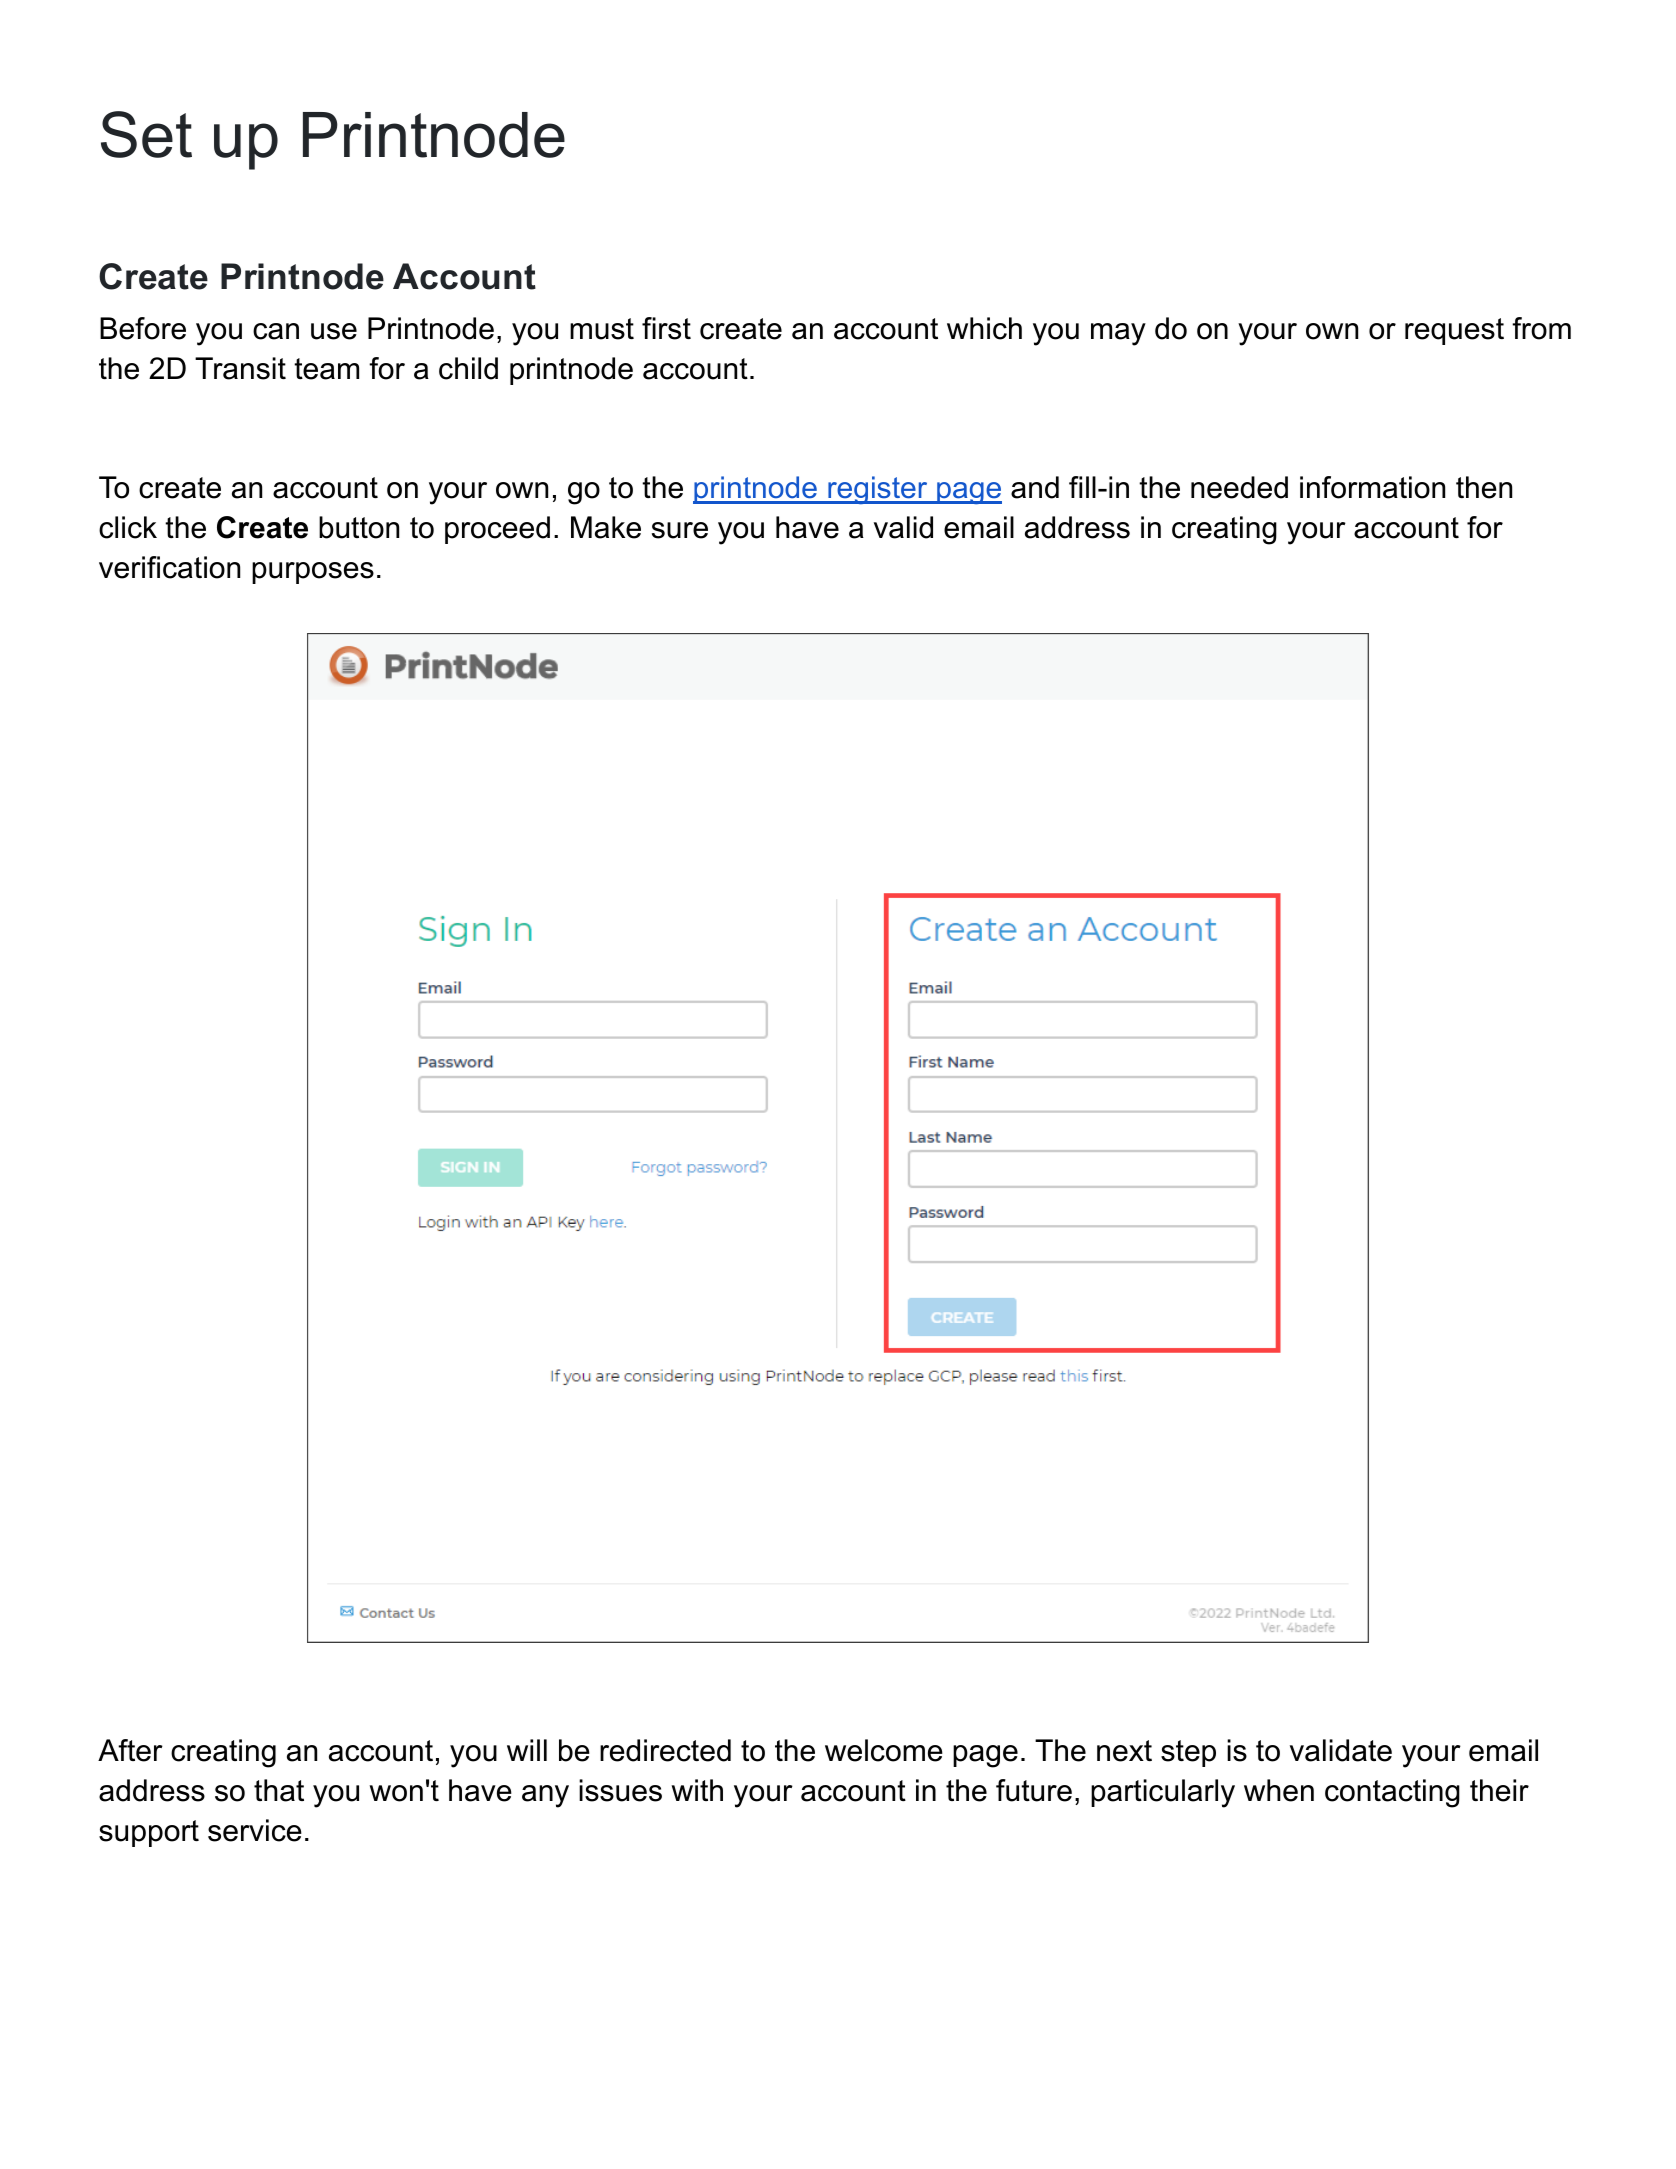 This image has width=1676, height=2169. I want to click on which, so click(984, 328).
